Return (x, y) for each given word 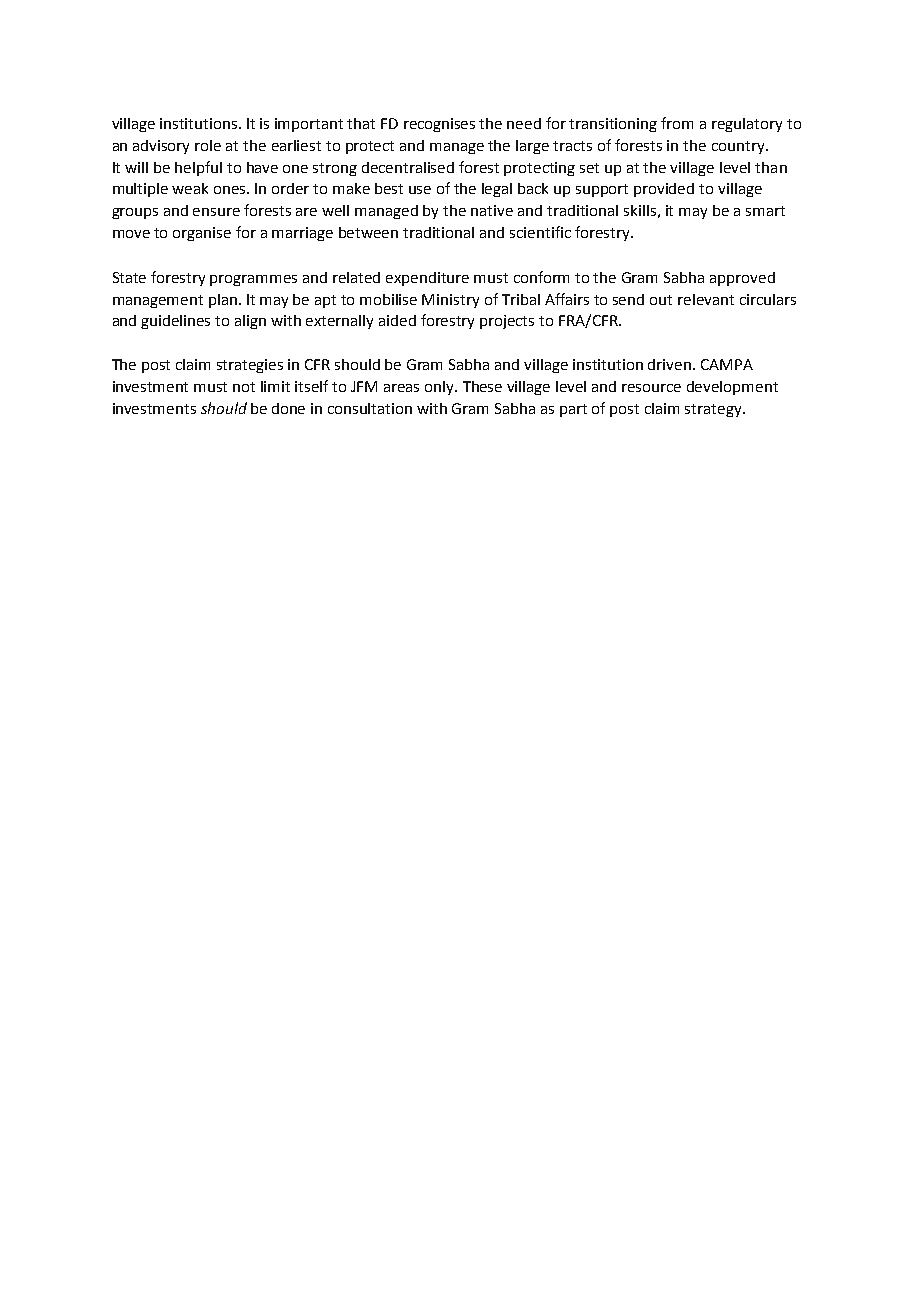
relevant (706, 299)
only (441, 388)
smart (765, 211)
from (677, 123)
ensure (216, 212)
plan (223, 301)
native (492, 210)
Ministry (450, 301)
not (244, 387)
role (208, 145)
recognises (439, 125)
